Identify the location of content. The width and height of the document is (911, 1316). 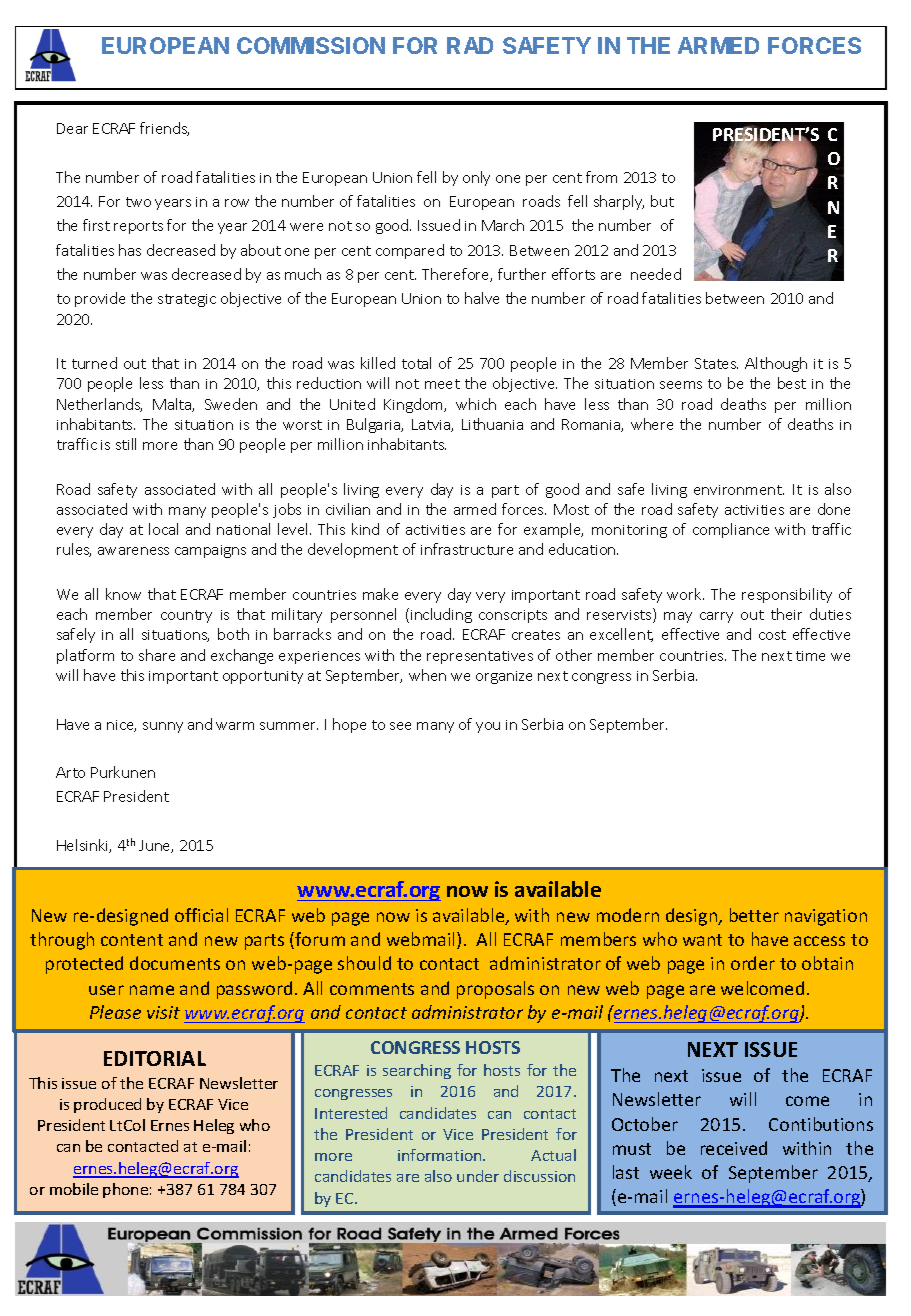
(132, 940).
